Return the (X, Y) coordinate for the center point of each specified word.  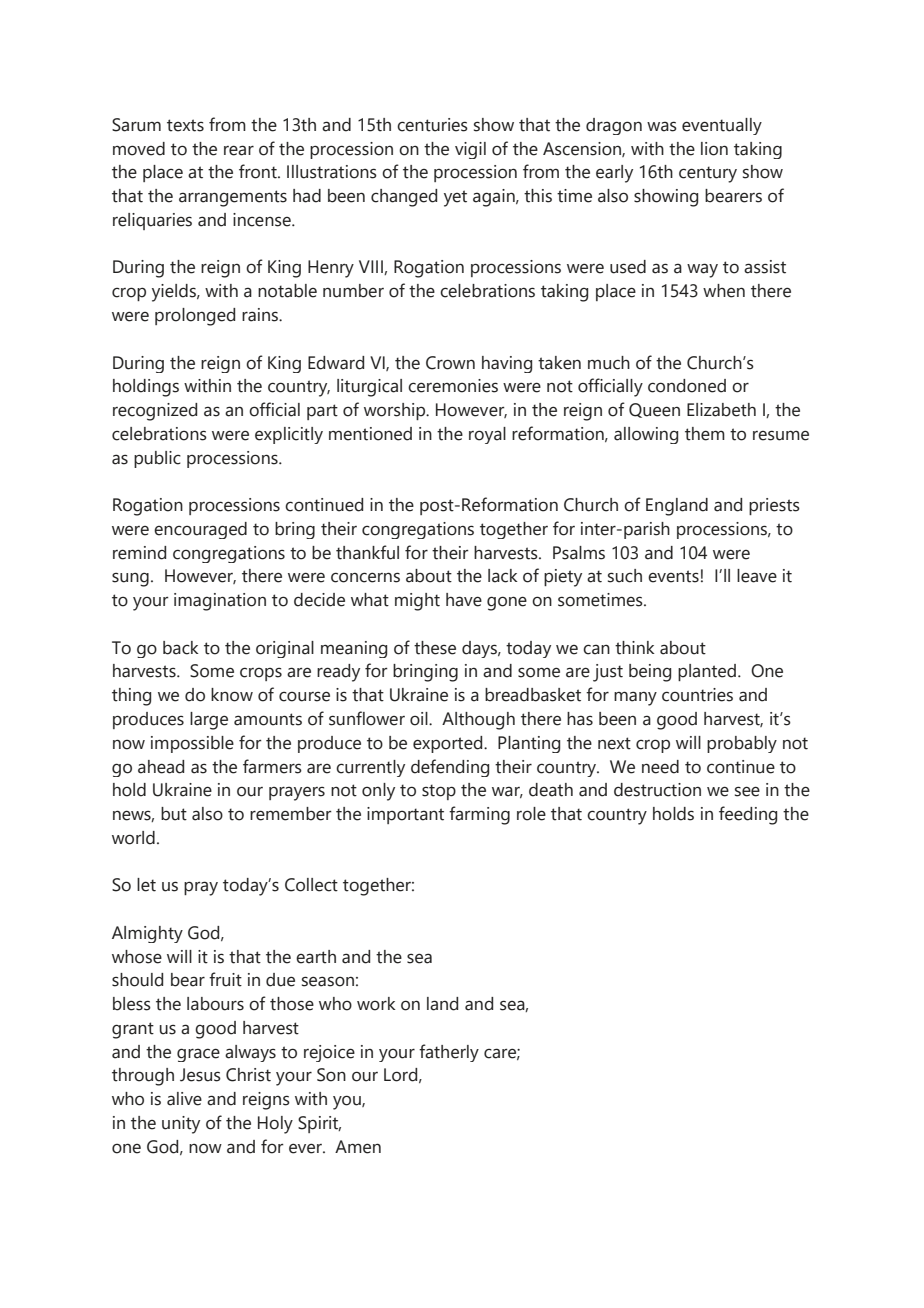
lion (714, 149)
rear (239, 150)
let (146, 885)
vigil (470, 150)
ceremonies (453, 386)
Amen (358, 1147)
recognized (155, 412)
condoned (687, 386)
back (181, 648)
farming (479, 815)
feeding (748, 815)
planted (708, 672)
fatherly (449, 1053)
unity (181, 1125)
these (435, 648)
